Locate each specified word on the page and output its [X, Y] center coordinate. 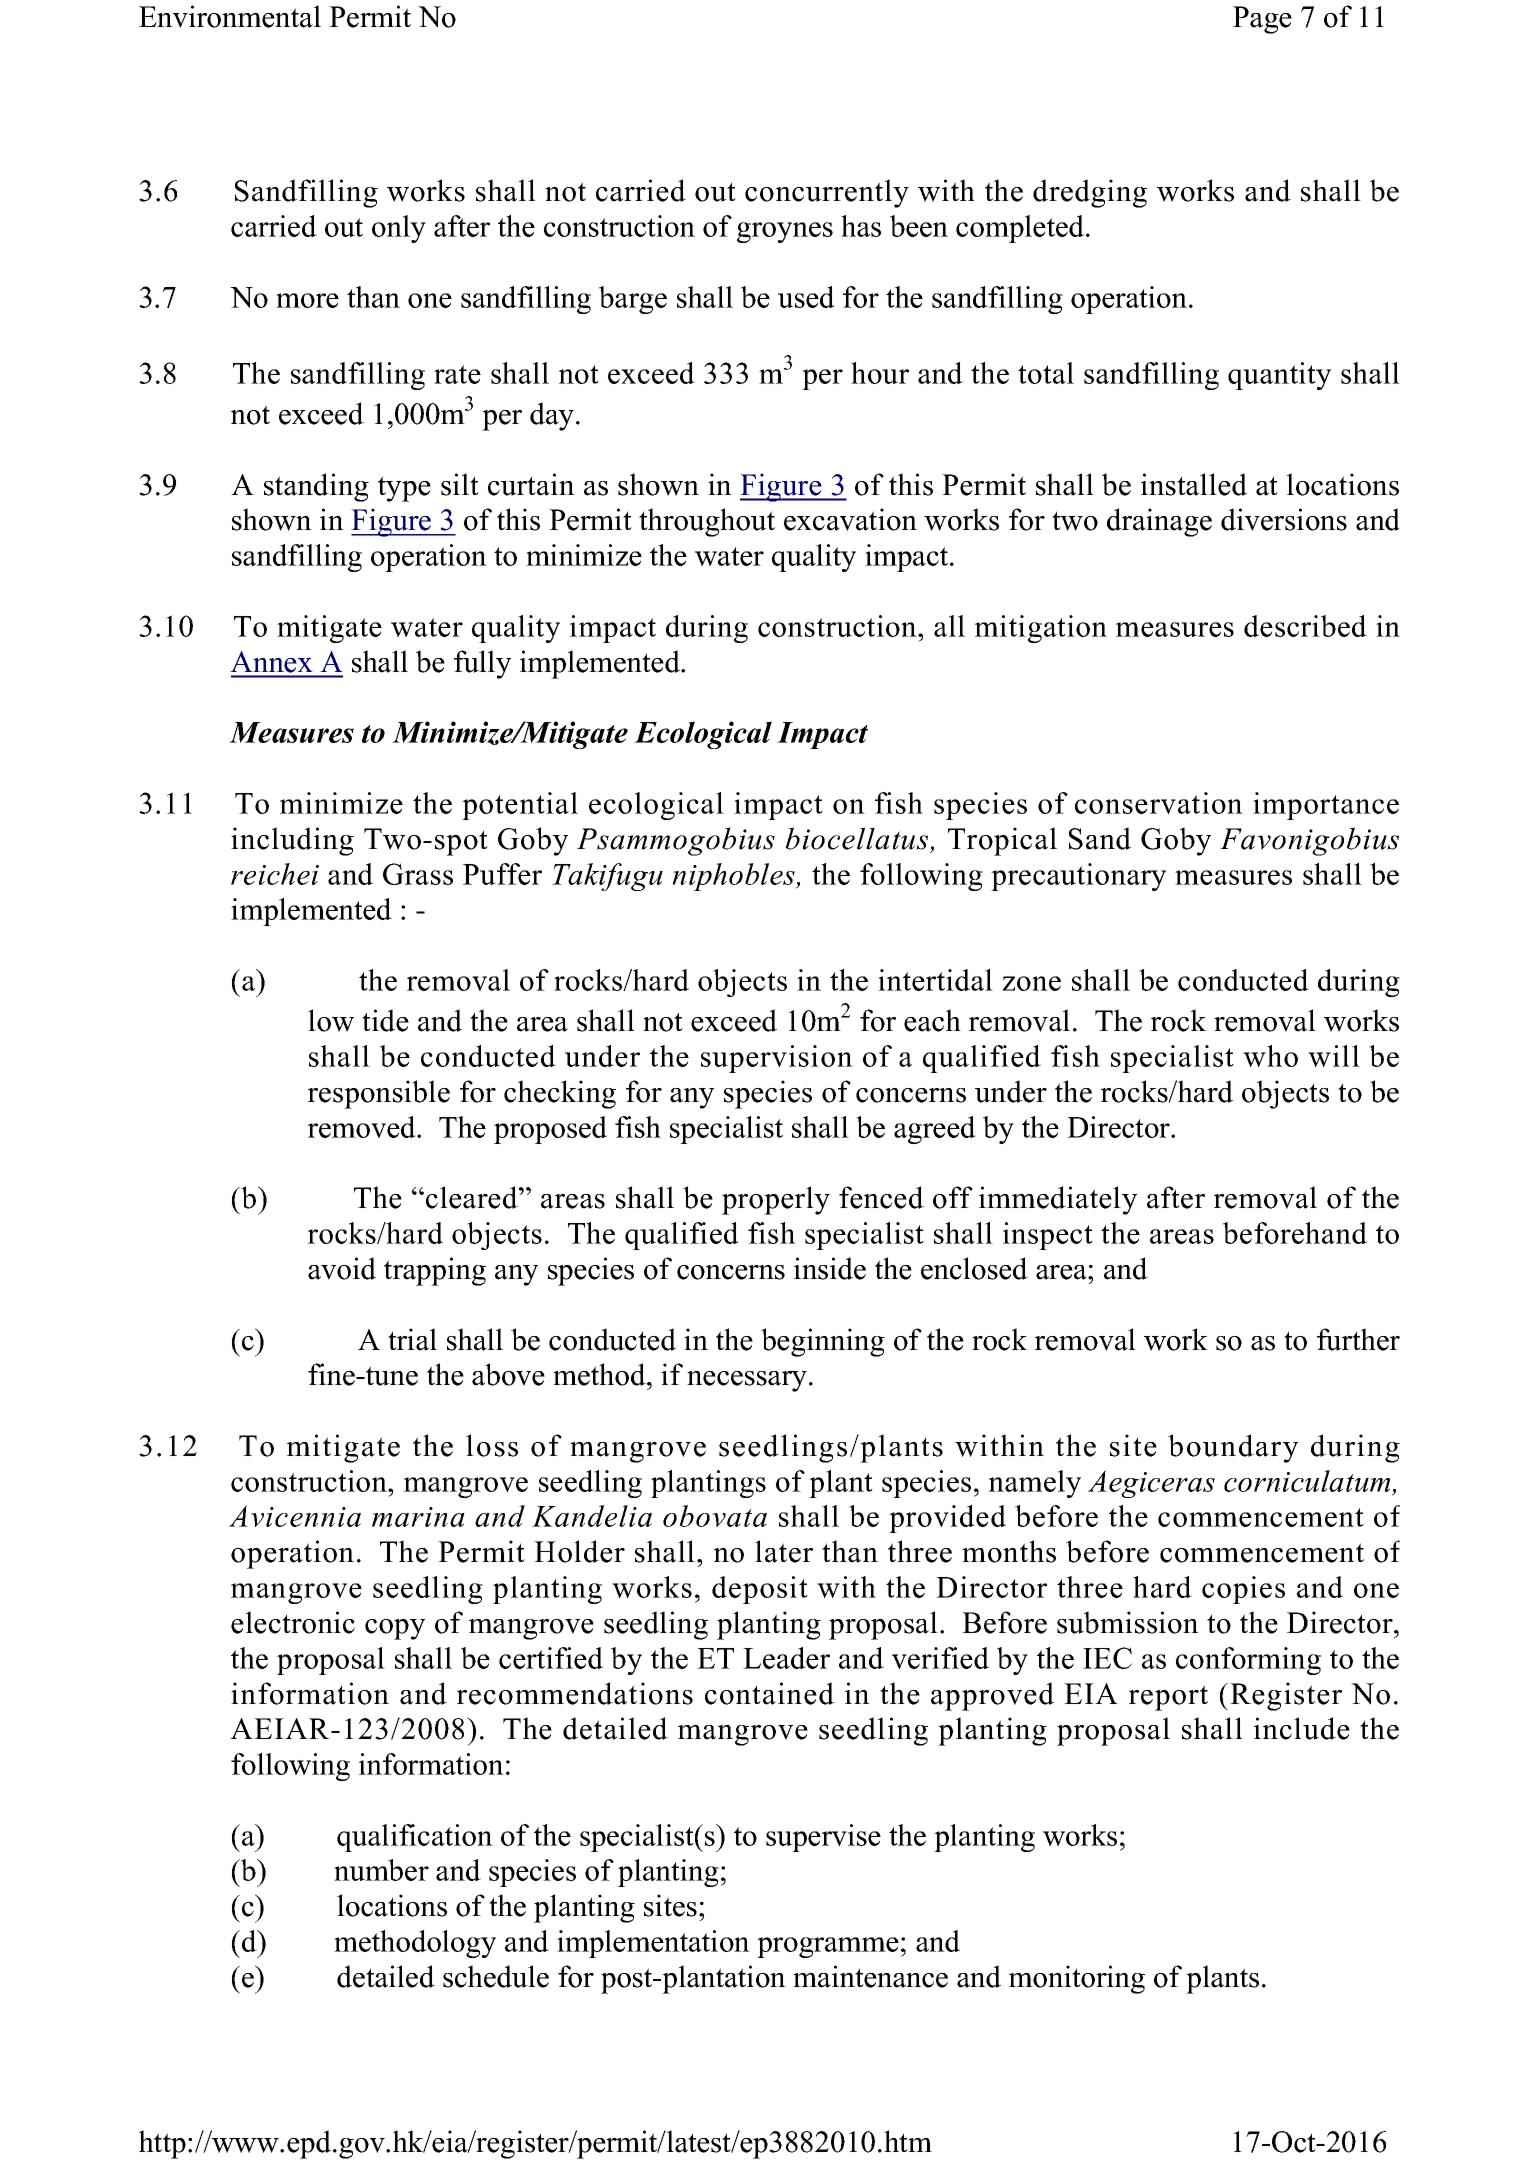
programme [828, 1947]
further [1358, 1339]
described [1305, 626]
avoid [342, 1268]
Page [1262, 20]
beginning [823, 1342]
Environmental [230, 16]
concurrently [827, 193]
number [381, 1870]
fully [482, 664]
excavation [850, 519]
